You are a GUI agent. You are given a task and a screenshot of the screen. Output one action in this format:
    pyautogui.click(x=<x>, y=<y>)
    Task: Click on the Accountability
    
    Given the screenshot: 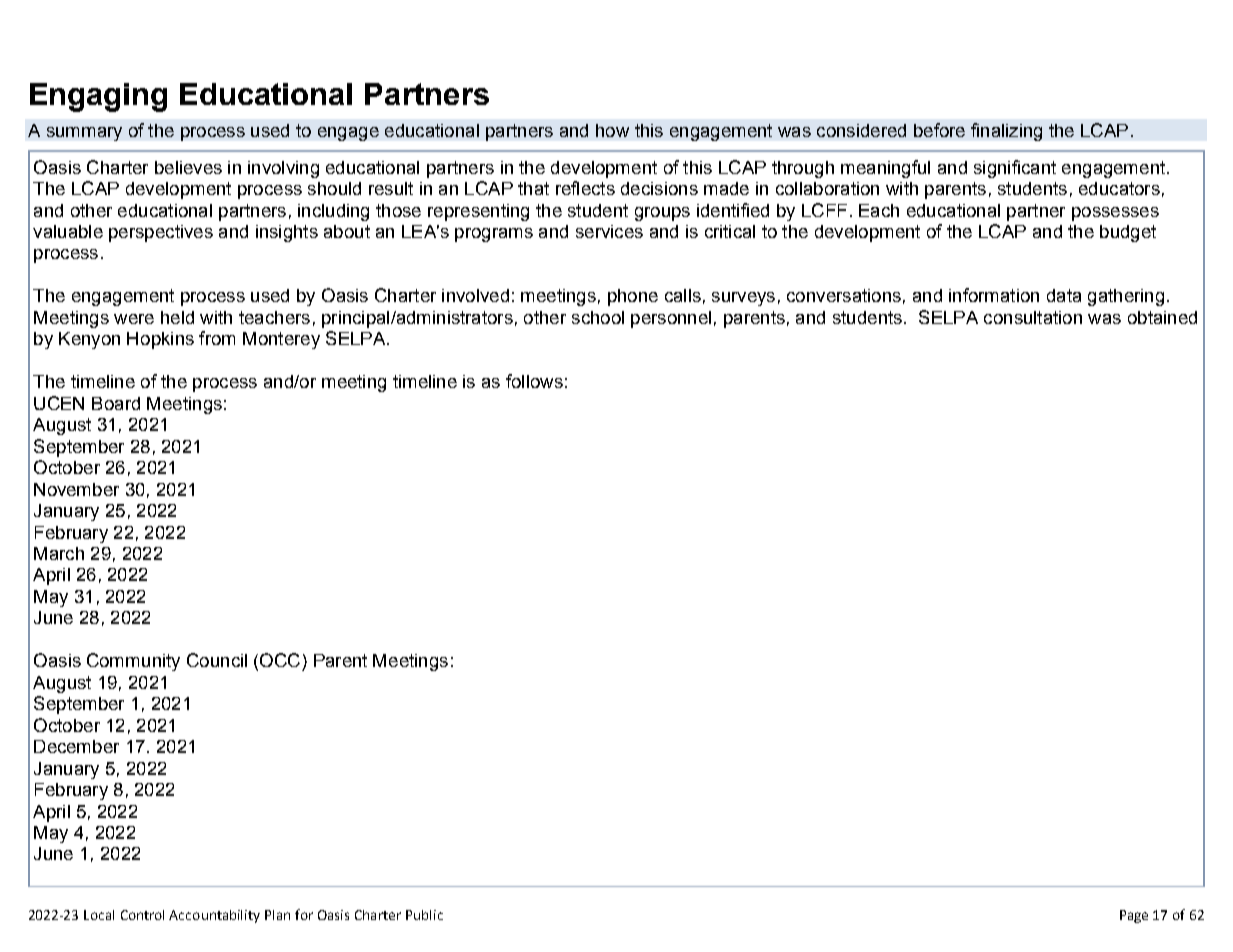 What is the action you would take?
    pyautogui.click(x=214, y=916)
